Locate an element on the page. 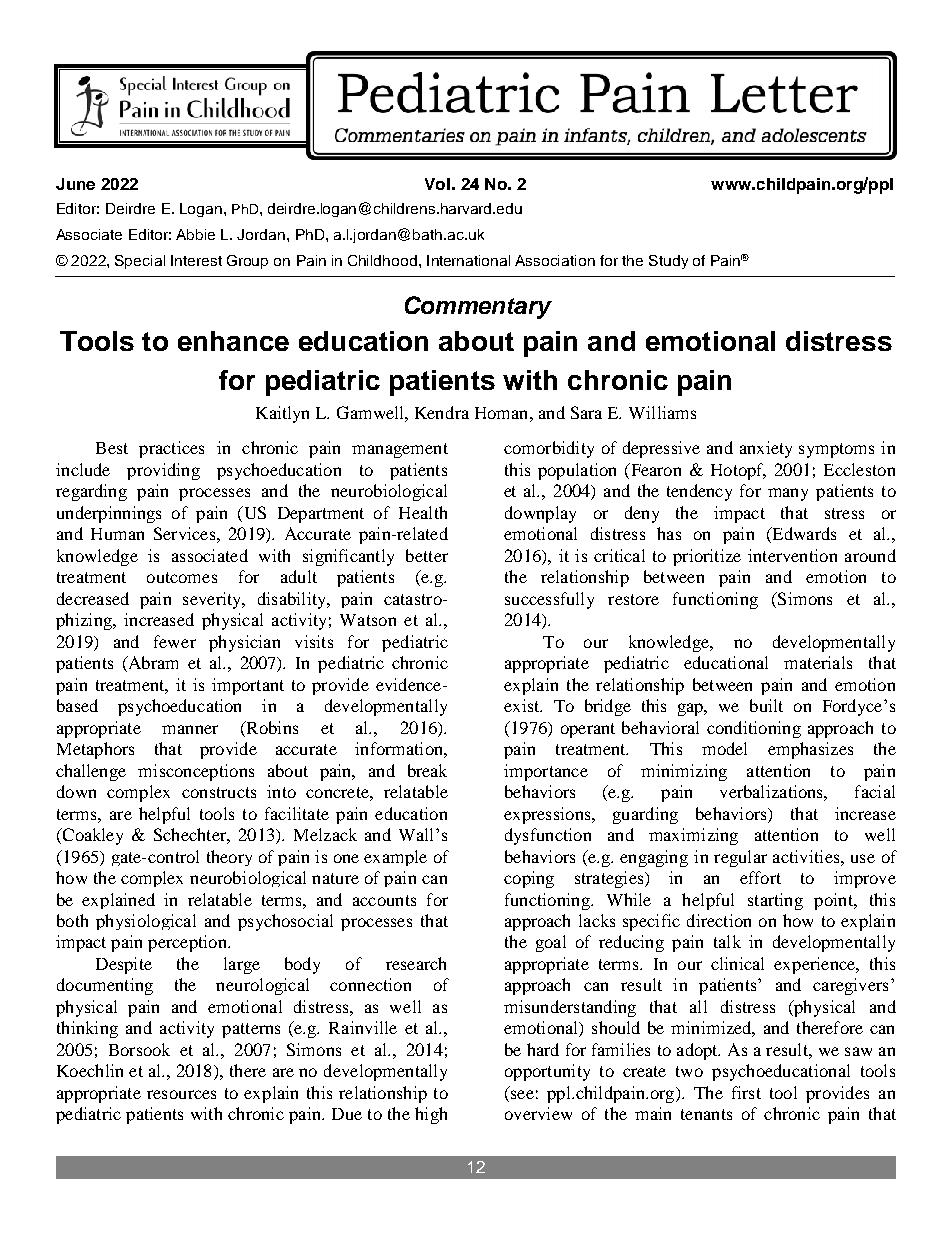 Image resolution: width=952 pixels, height=1233 pixels. exist is located at coordinates (523, 705).
